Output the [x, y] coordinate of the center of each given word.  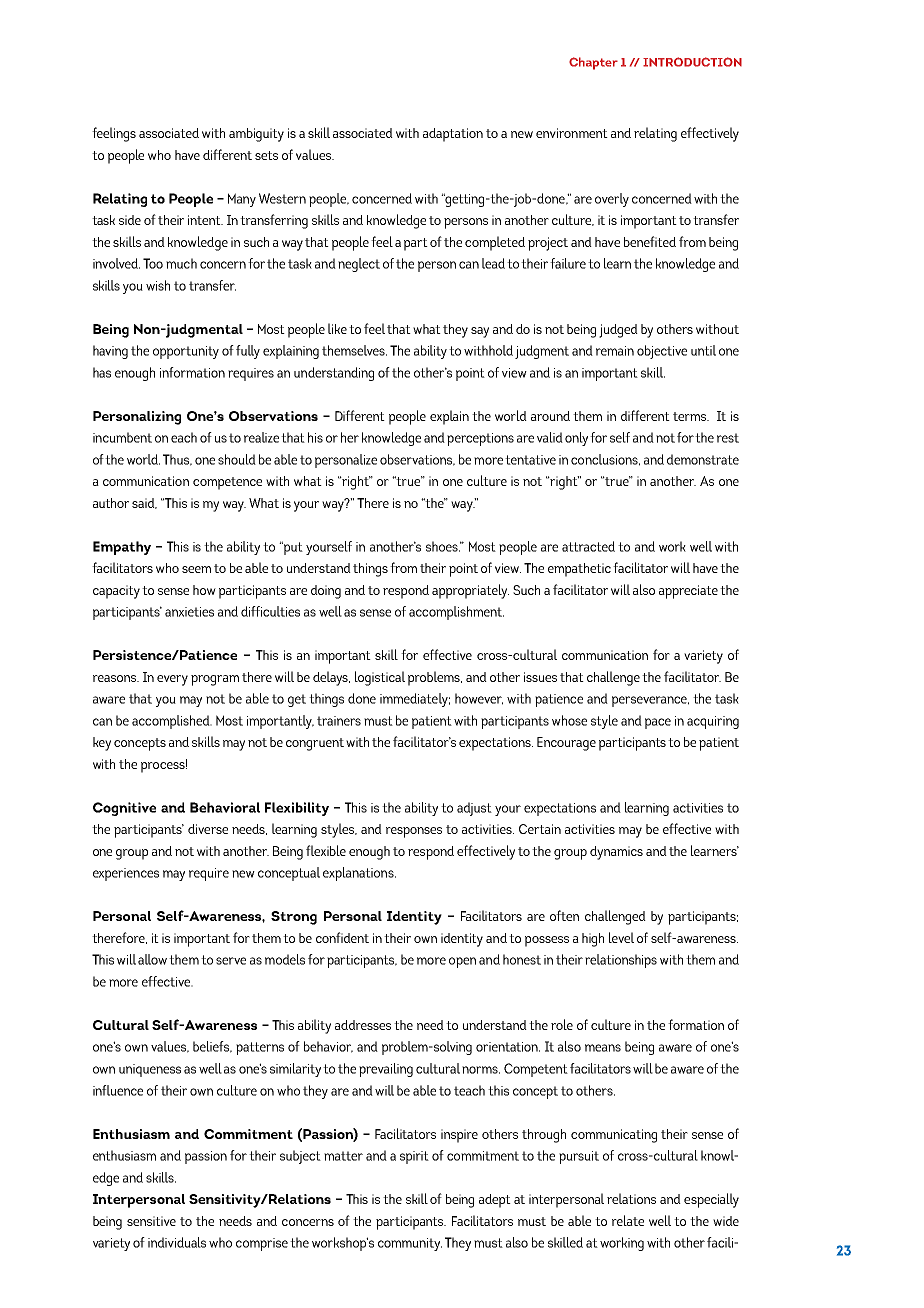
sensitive [151, 1221]
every [172, 680]
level [621, 937]
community [410, 1244]
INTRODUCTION [692, 62]
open [462, 962]
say [480, 332]
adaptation [453, 135]
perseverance [650, 701]
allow [152, 959]
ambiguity [256, 135]
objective [662, 352]
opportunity [186, 352]
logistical [380, 678]
